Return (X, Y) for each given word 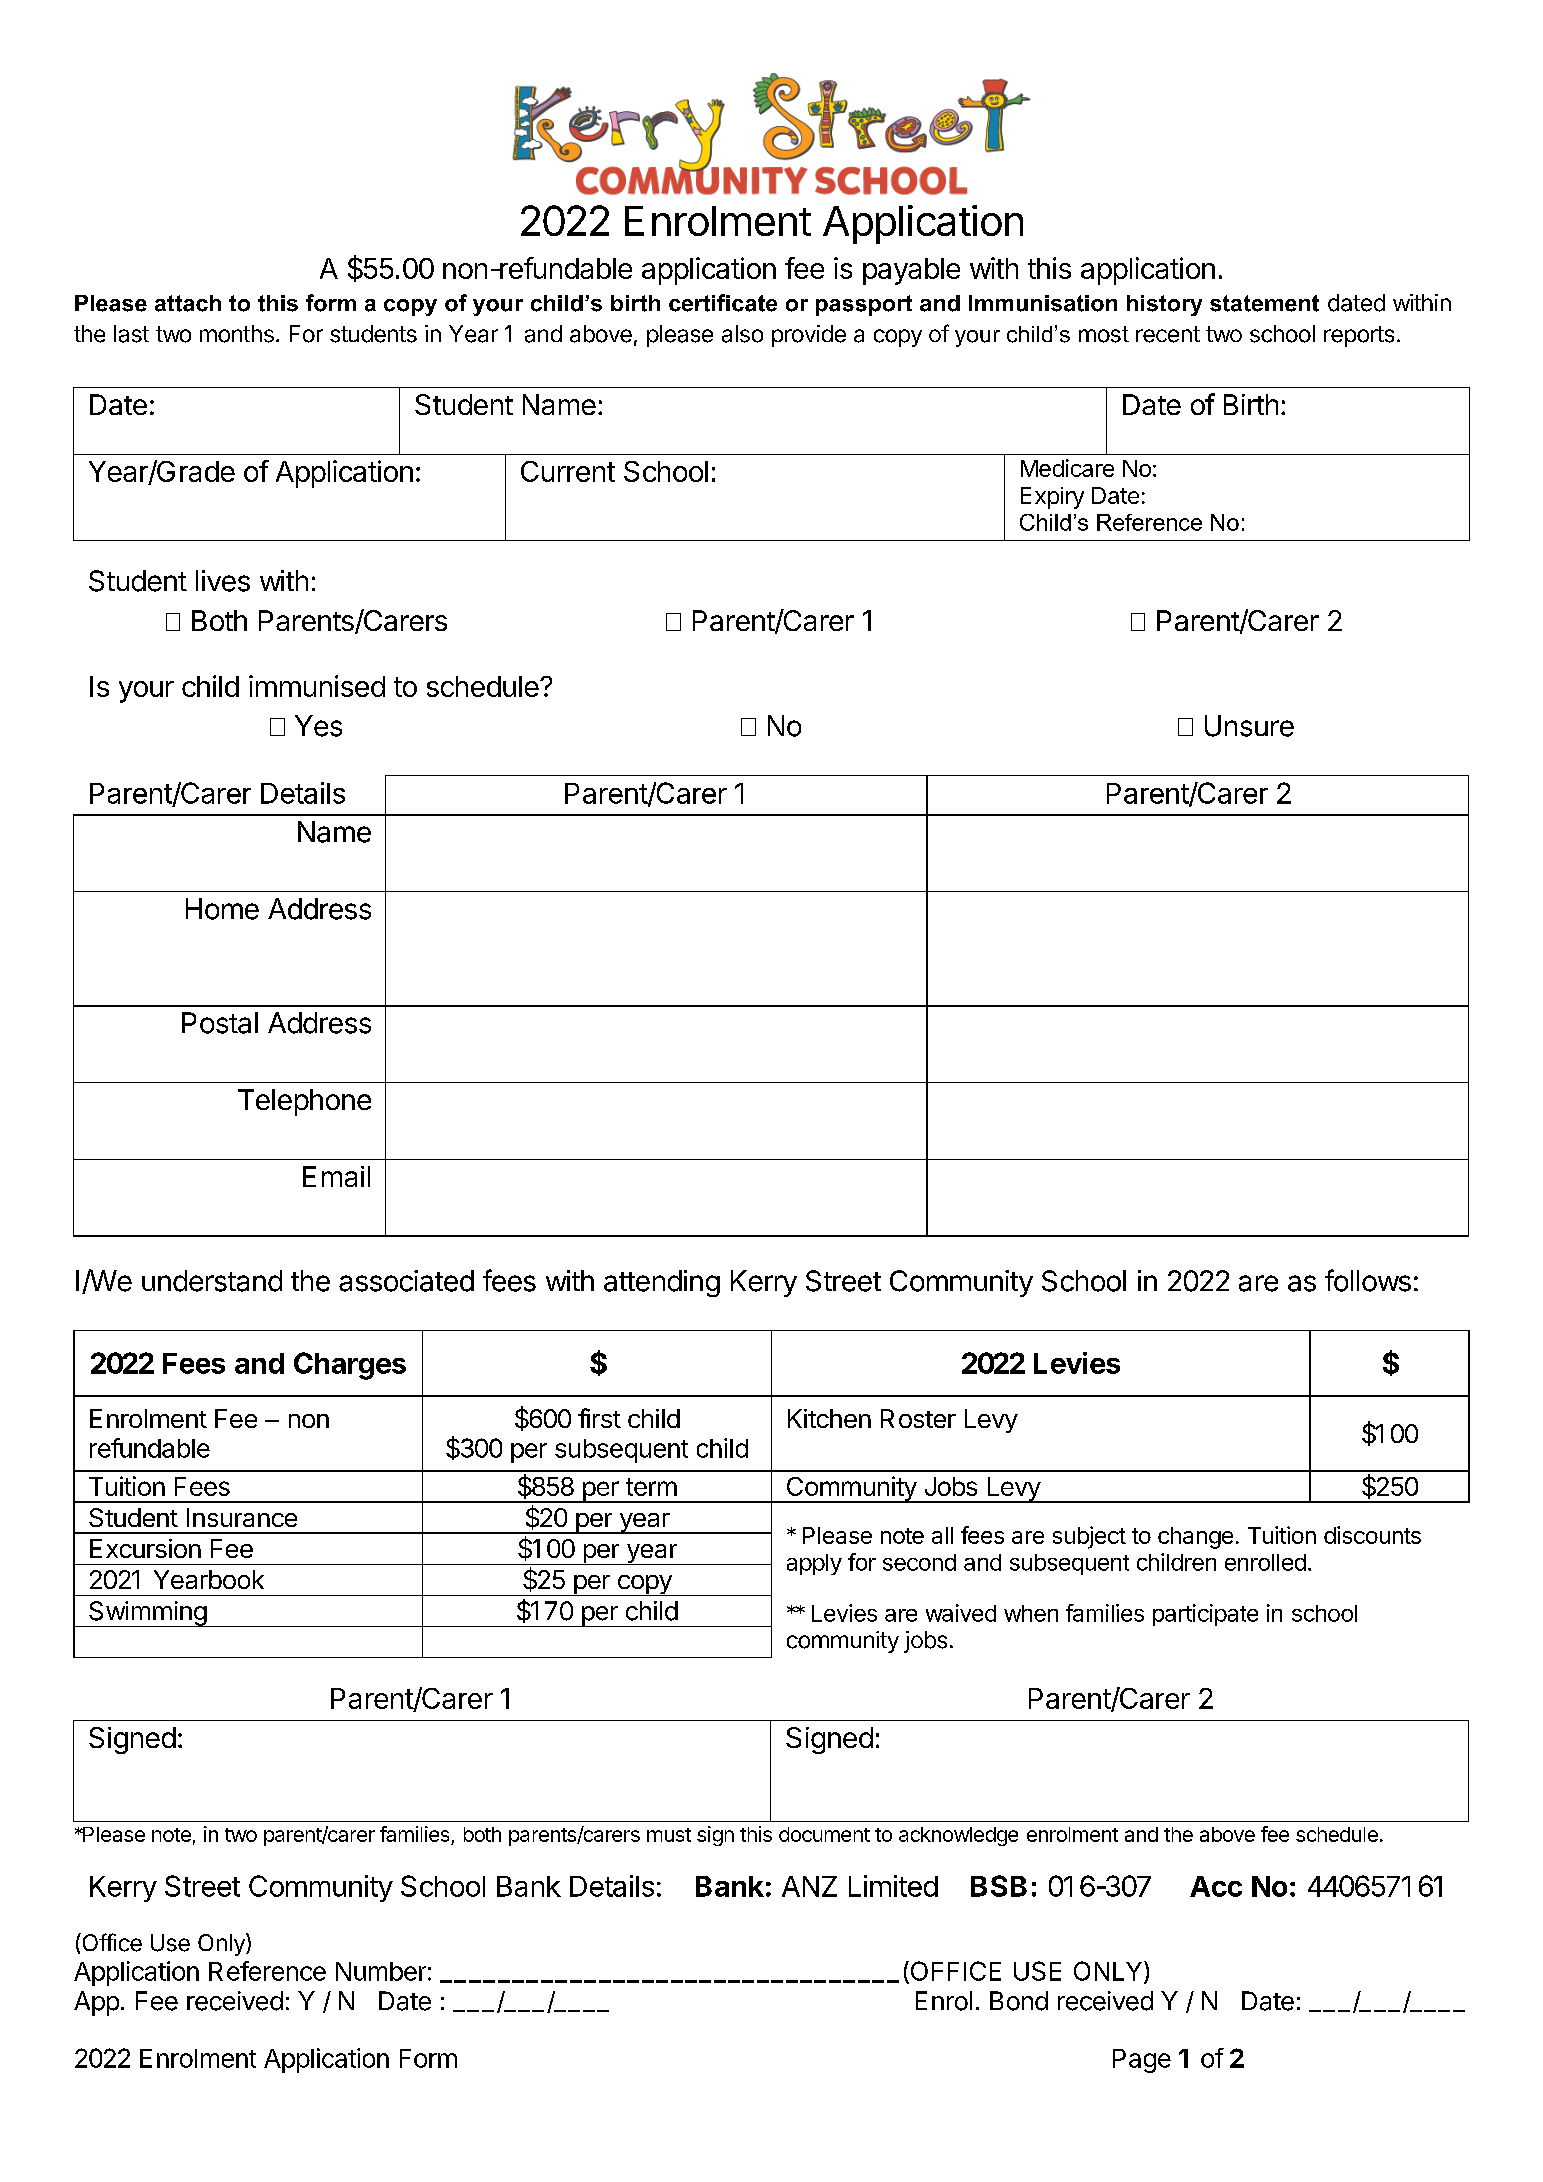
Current (568, 471)
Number (381, 1971)
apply (814, 1564)
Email (336, 1176)
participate (1205, 1615)
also (742, 334)
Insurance (242, 1517)
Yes (318, 726)
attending (662, 1283)
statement (1264, 303)
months (237, 334)
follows (1368, 1280)
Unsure (1249, 726)
